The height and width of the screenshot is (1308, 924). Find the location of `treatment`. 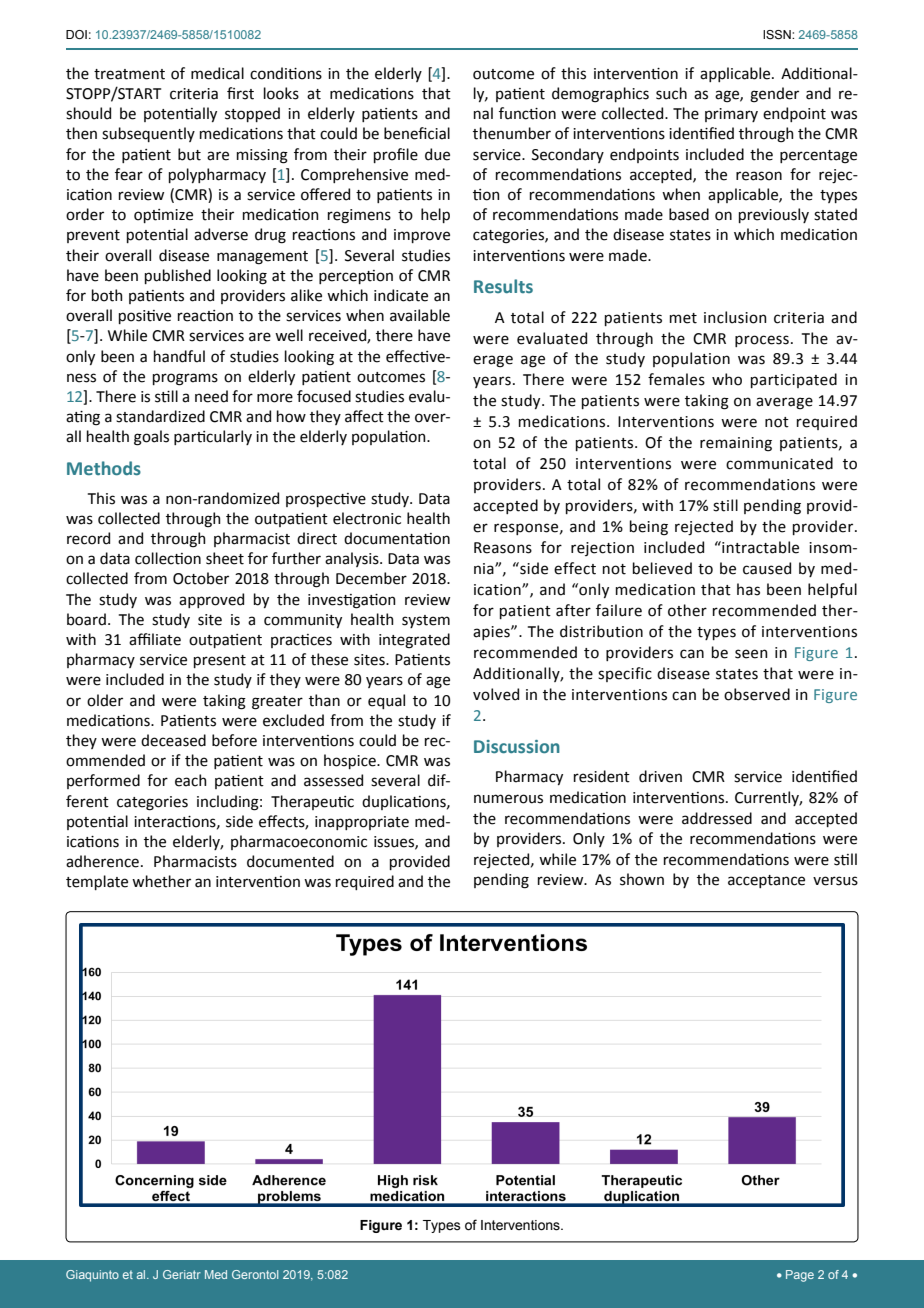

treatment is located at coordinates (129, 74).
